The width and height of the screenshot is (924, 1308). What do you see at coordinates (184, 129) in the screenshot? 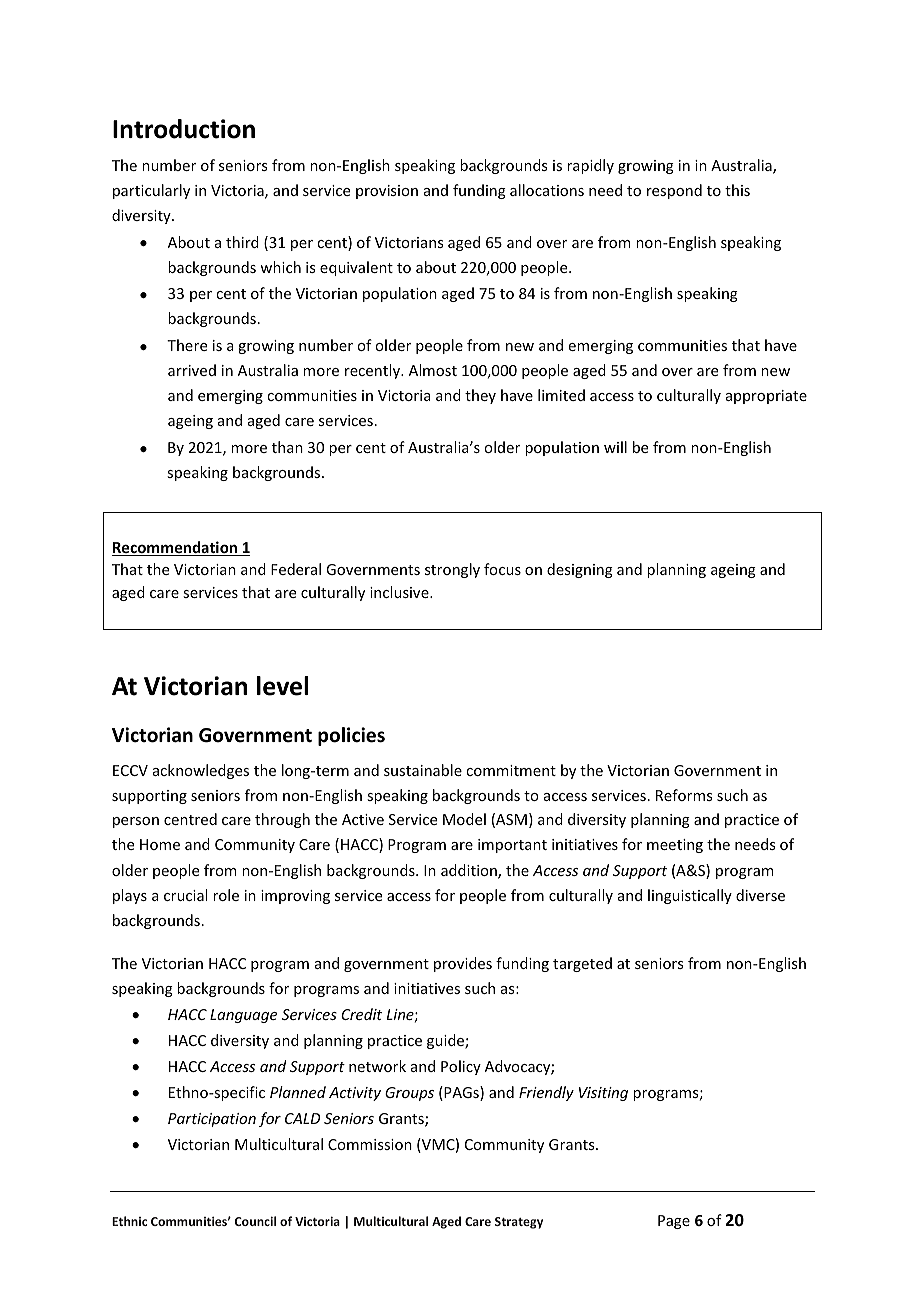
I see `Introduction` at bounding box center [184, 129].
